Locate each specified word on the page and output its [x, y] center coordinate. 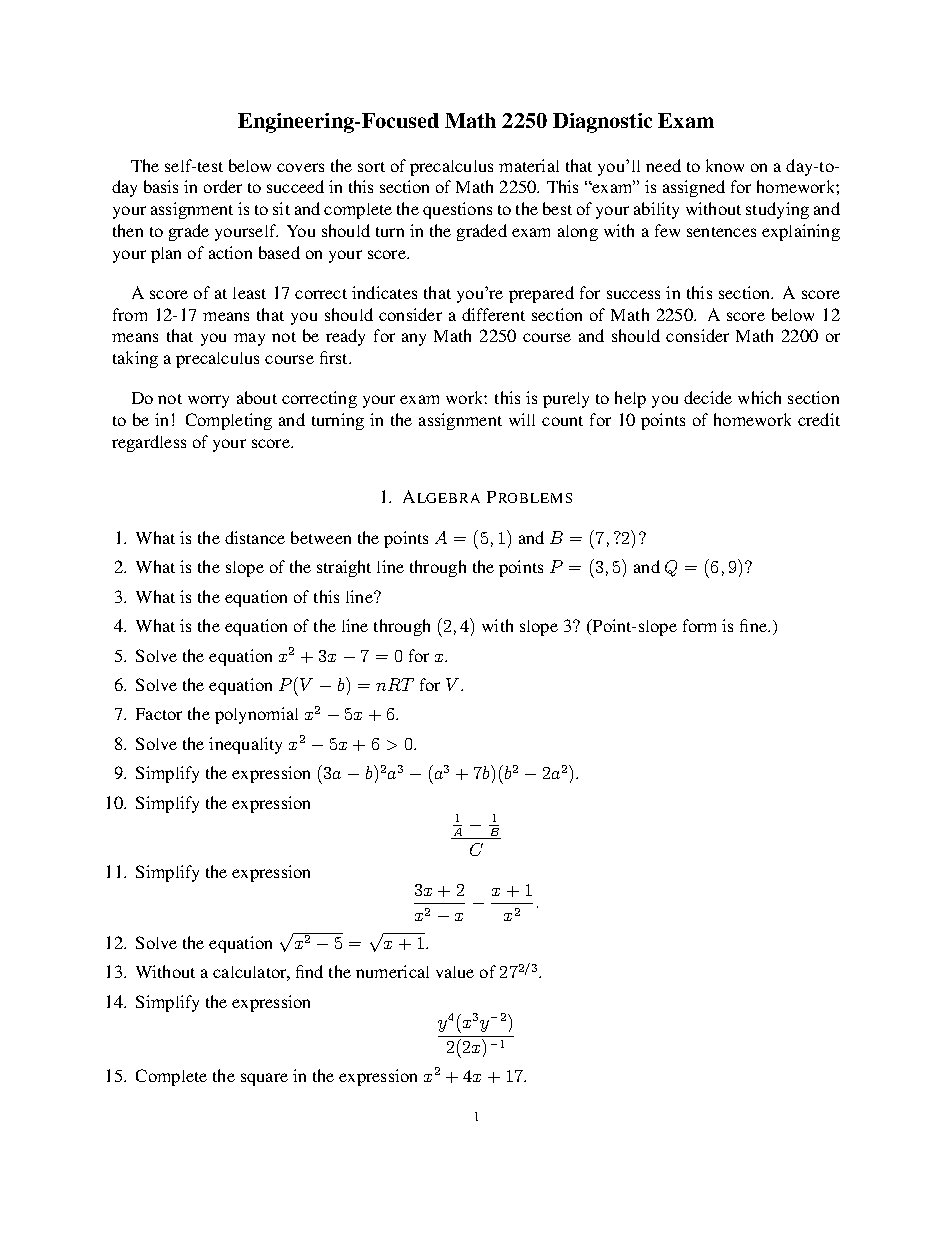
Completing [229, 421]
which [759, 397]
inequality [245, 745]
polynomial [256, 715]
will [522, 419]
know [725, 165]
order [223, 186]
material [529, 165]
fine [754, 625]
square [264, 1079]
